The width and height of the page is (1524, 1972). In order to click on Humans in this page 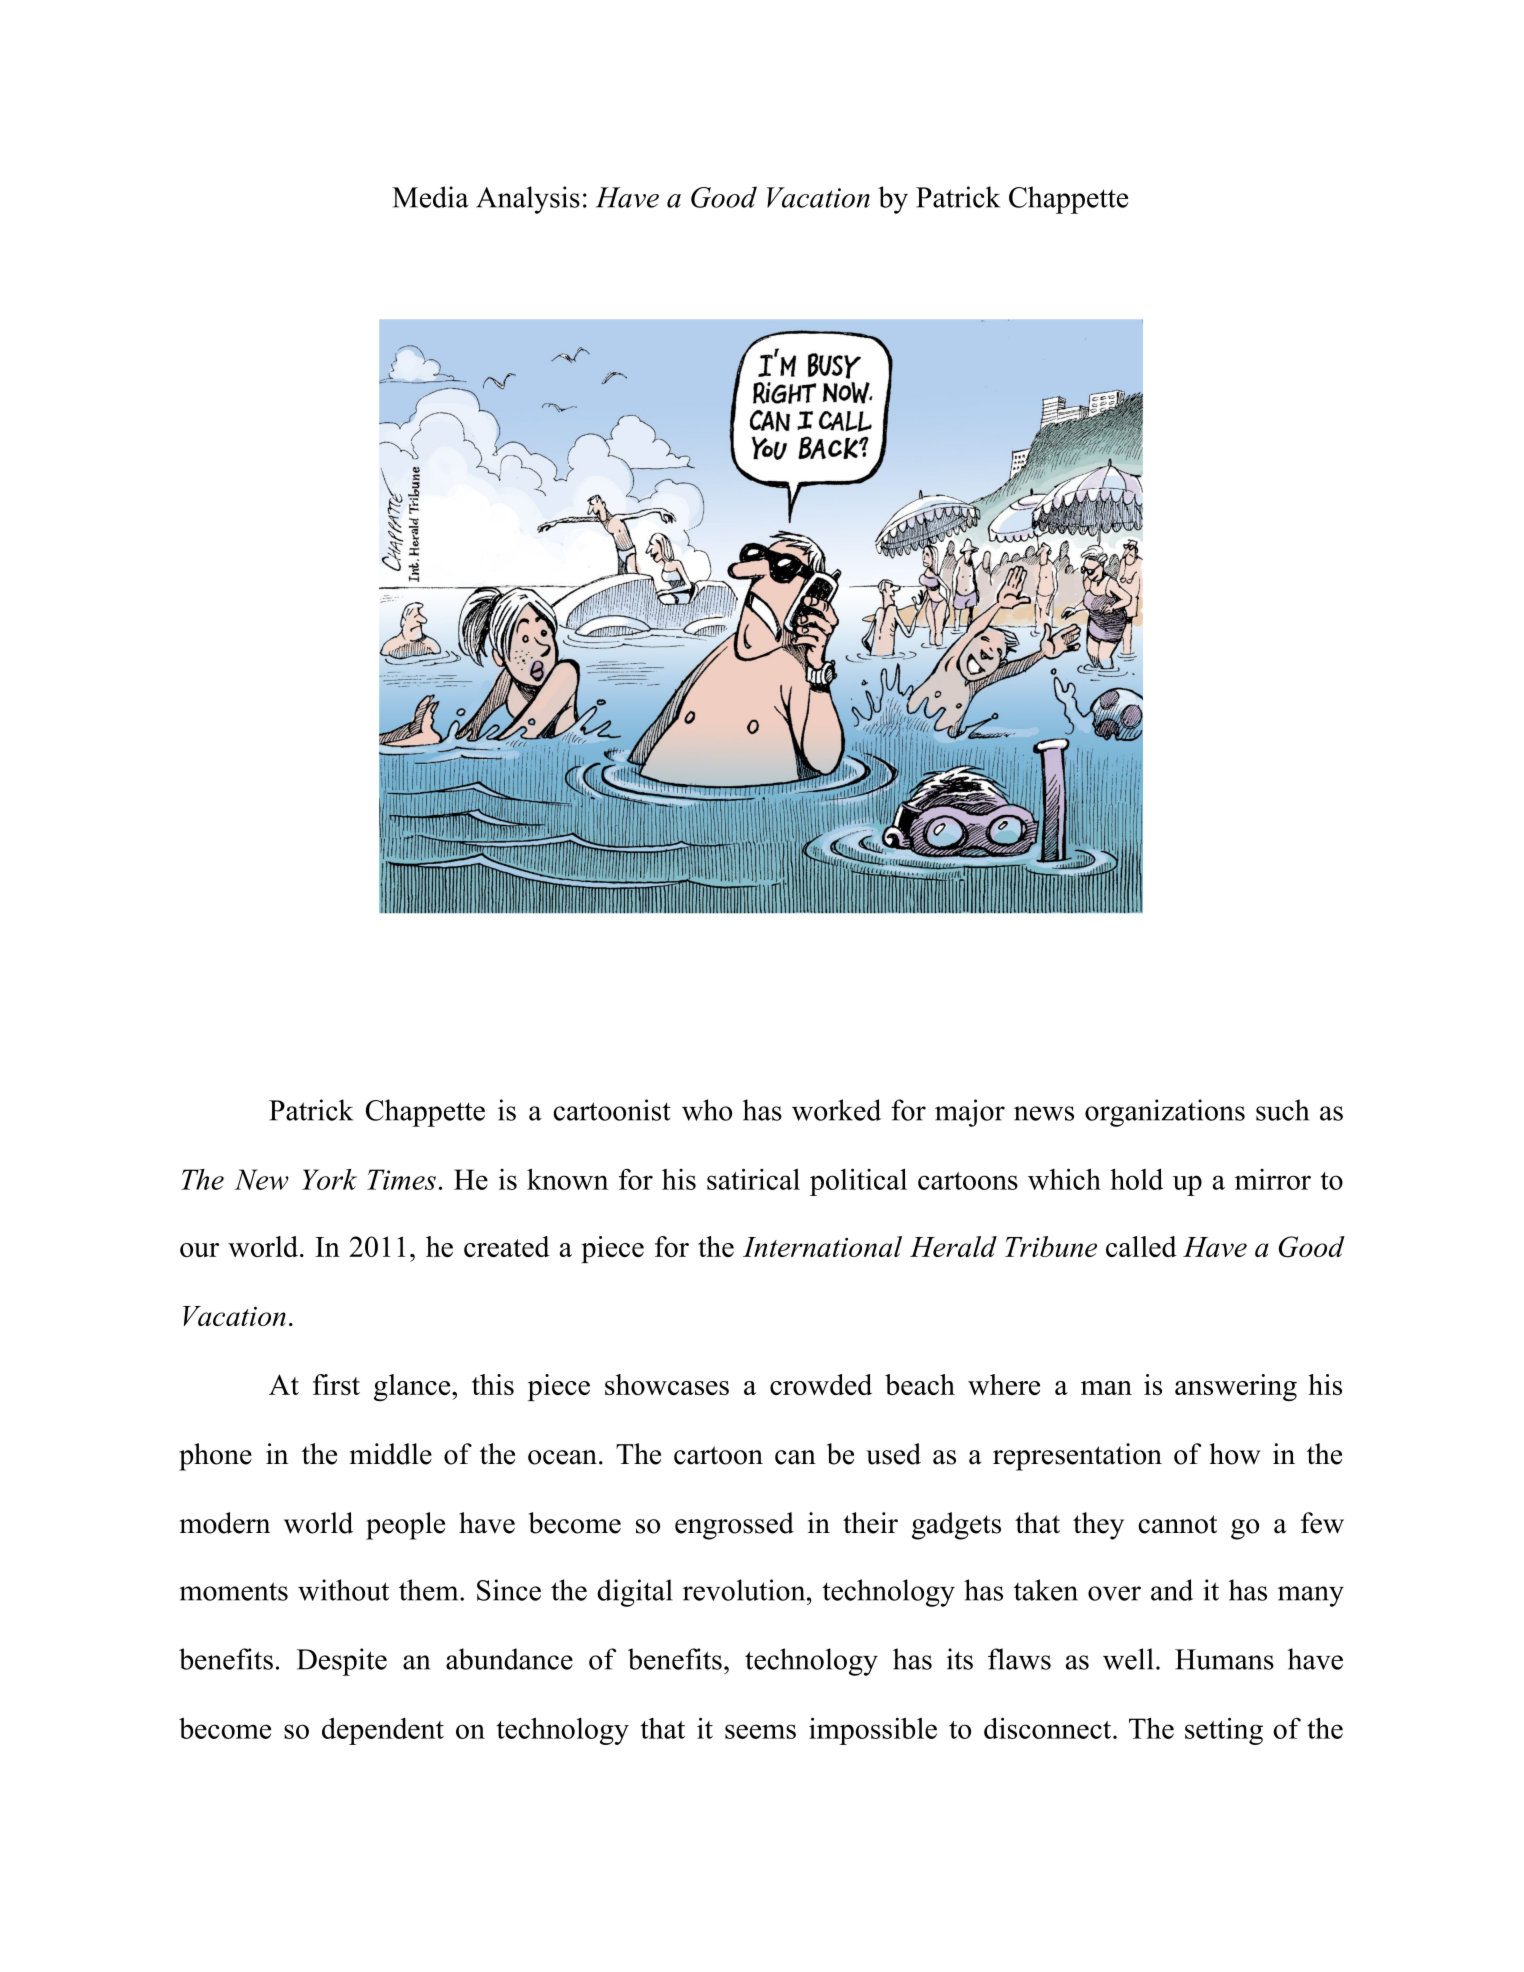, I will do `click(1224, 1659)`.
